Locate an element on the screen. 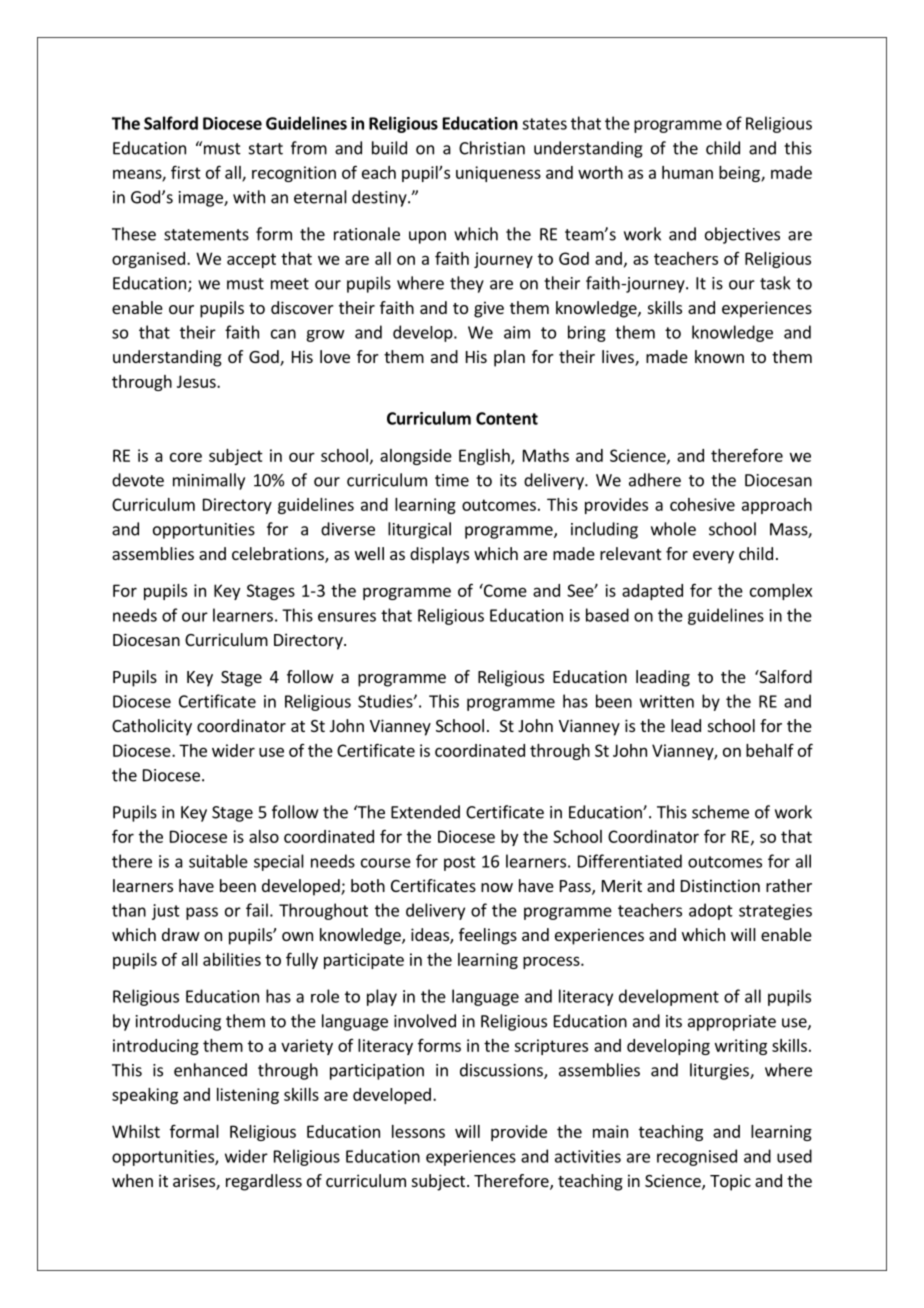 Image resolution: width=924 pixels, height=1308 pixels. first is located at coordinates (186, 172).
